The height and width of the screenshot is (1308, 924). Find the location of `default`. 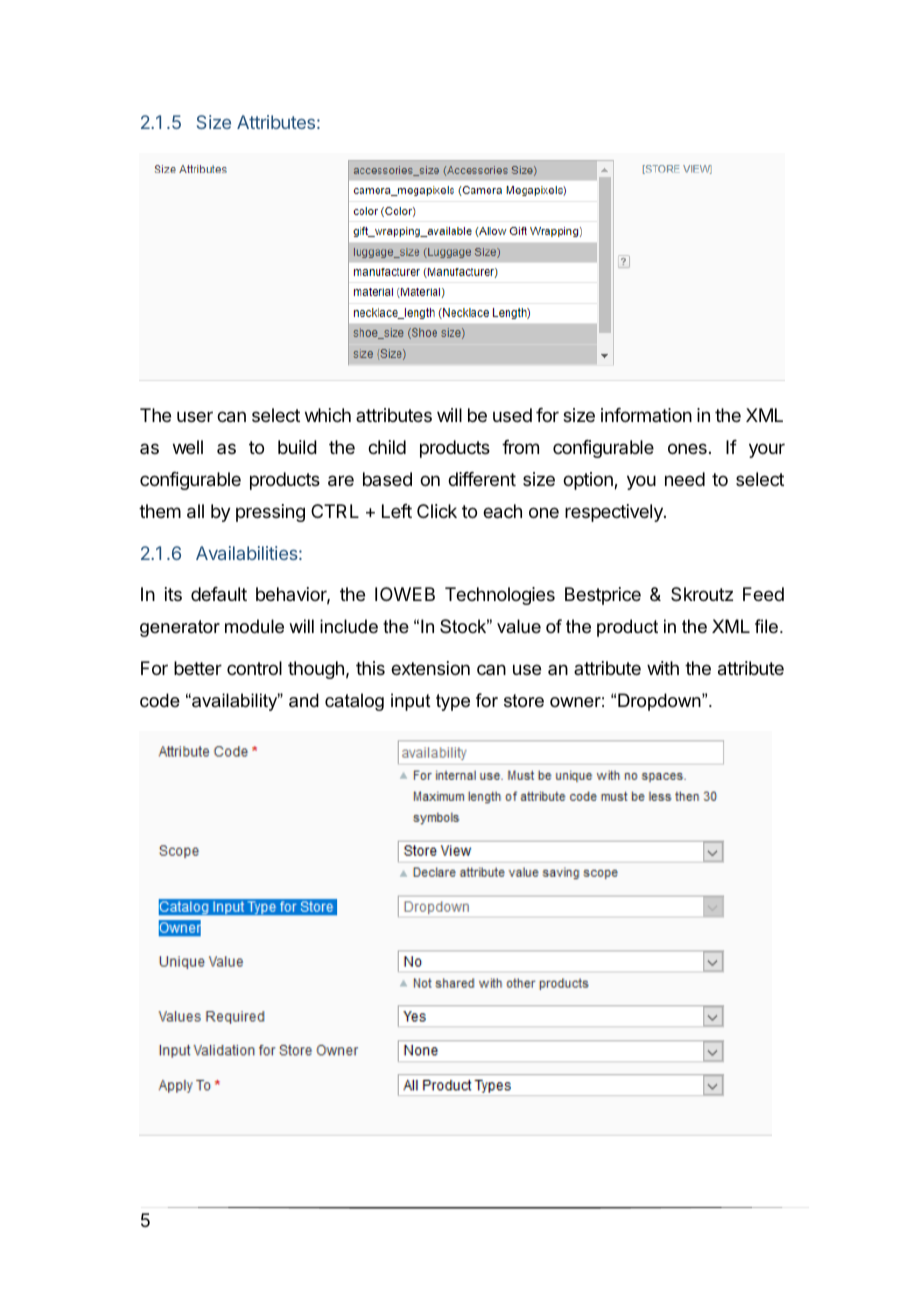

default is located at coordinates (219, 594).
